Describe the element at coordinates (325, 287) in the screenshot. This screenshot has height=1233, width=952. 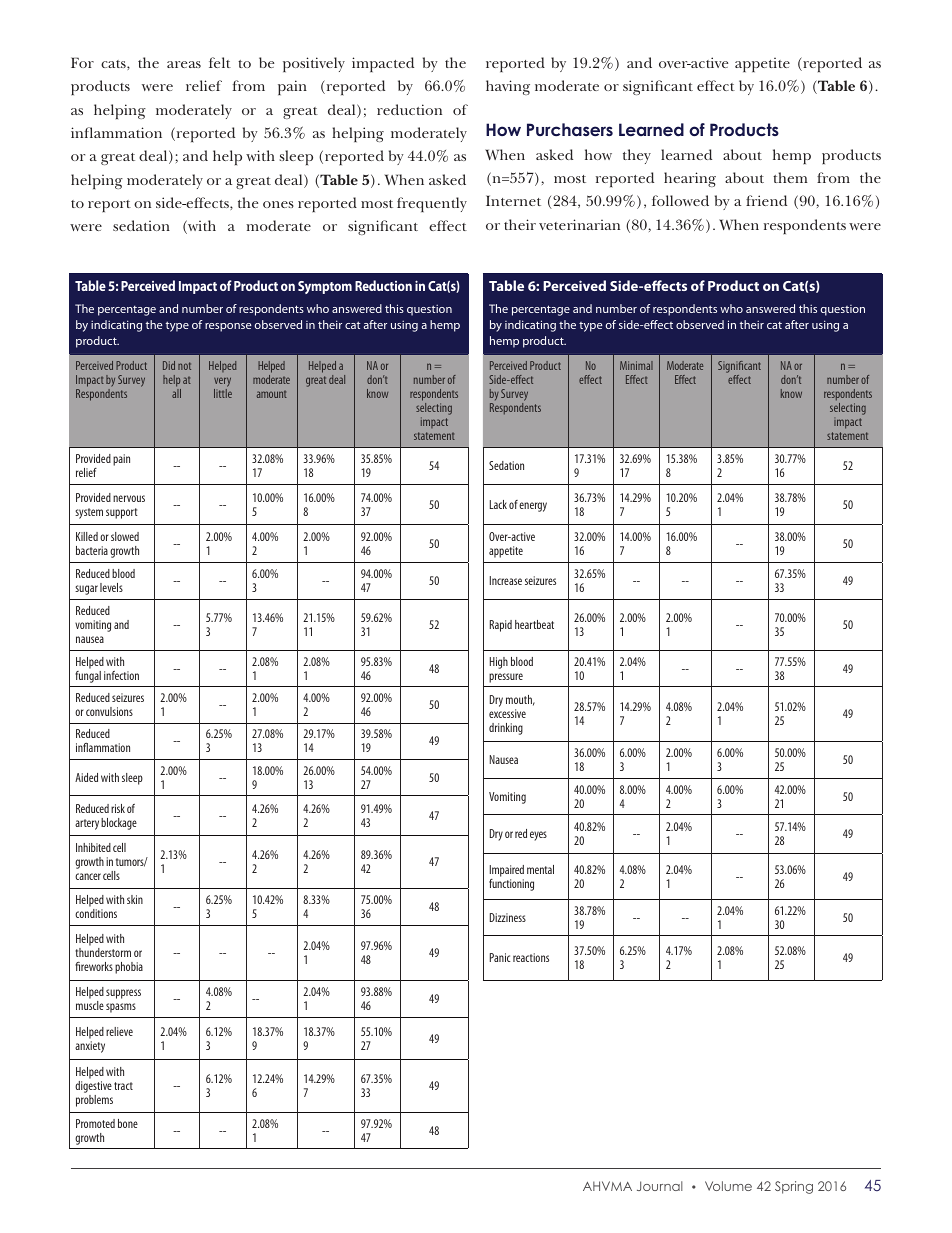
I see `Symptom` at that location.
